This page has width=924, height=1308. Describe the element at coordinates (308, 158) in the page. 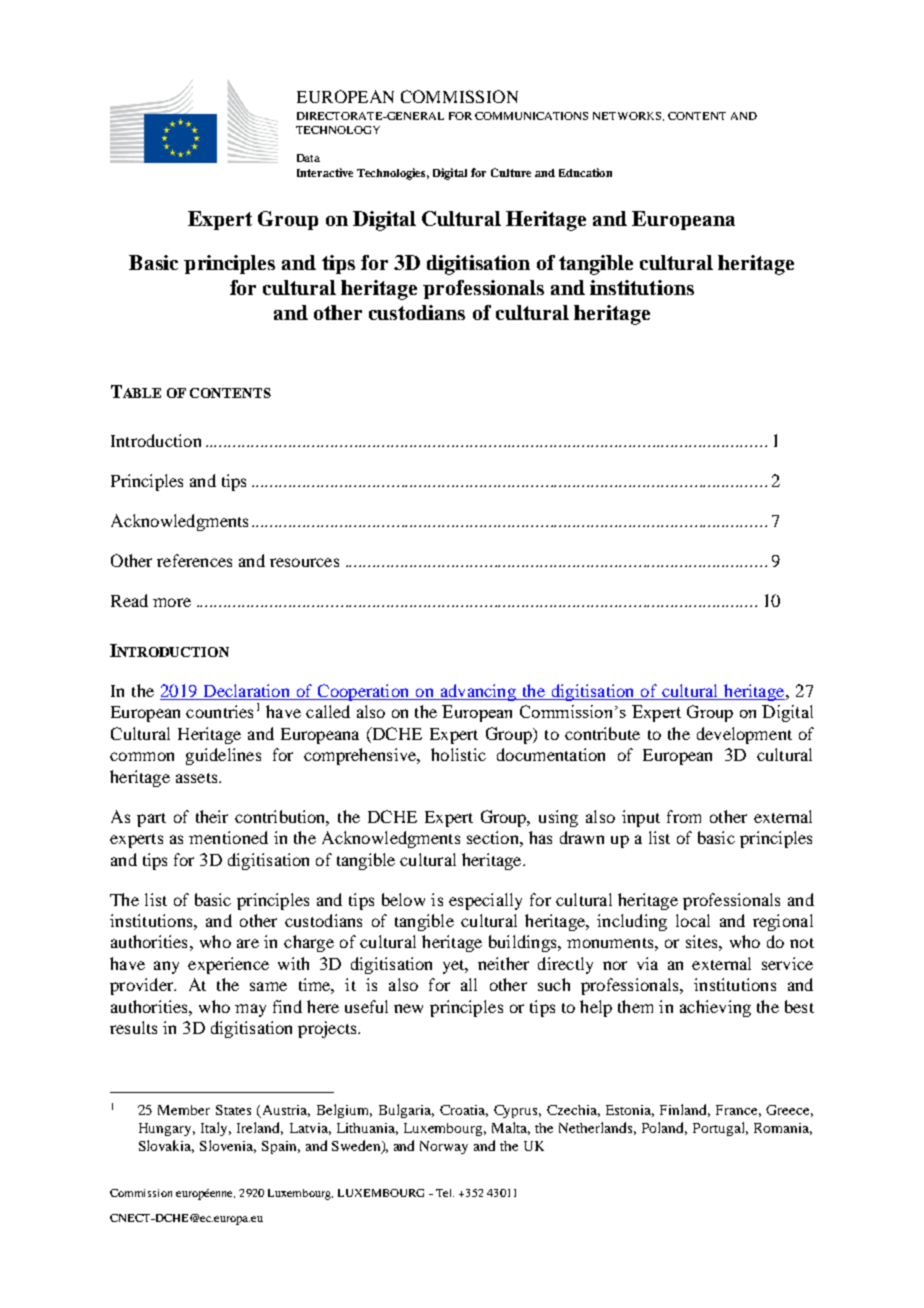

I see `Data` at that location.
